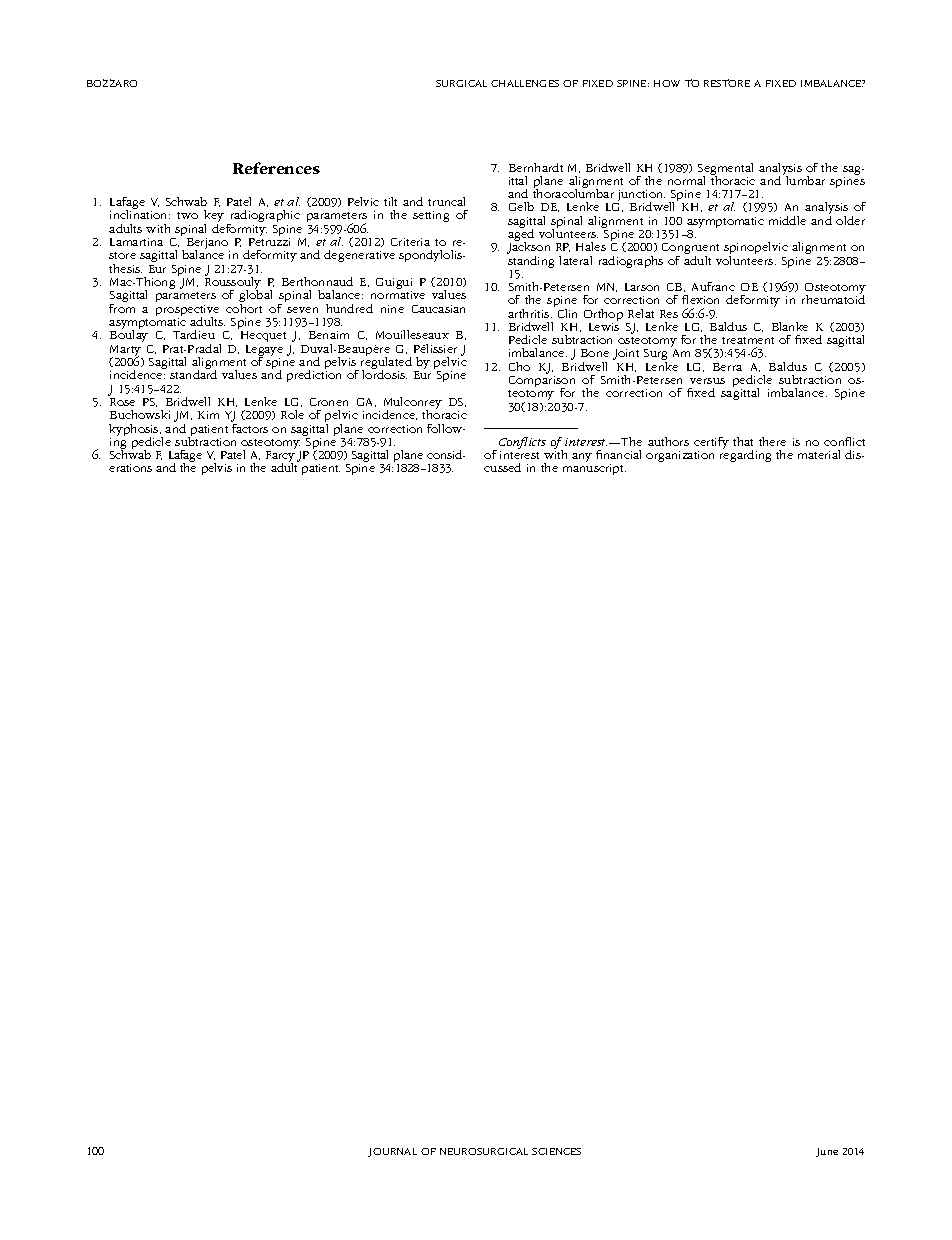  What do you see at coordinates (208, 415) in the document?
I see `Kim` at bounding box center [208, 415].
